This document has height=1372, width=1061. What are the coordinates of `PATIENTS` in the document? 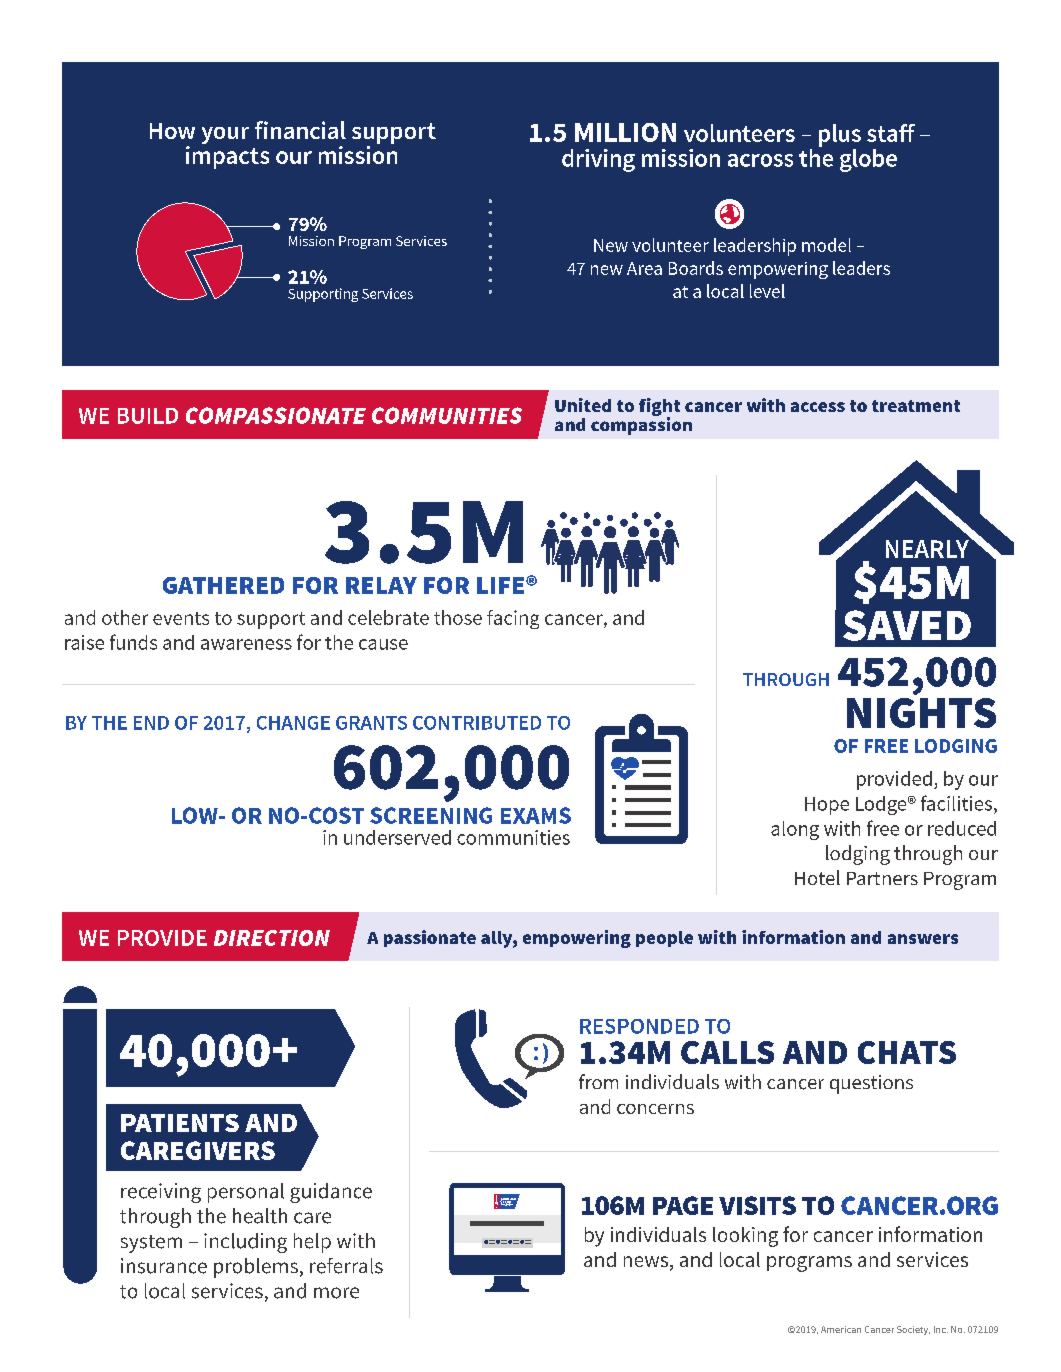 It's located at (180, 1123).
